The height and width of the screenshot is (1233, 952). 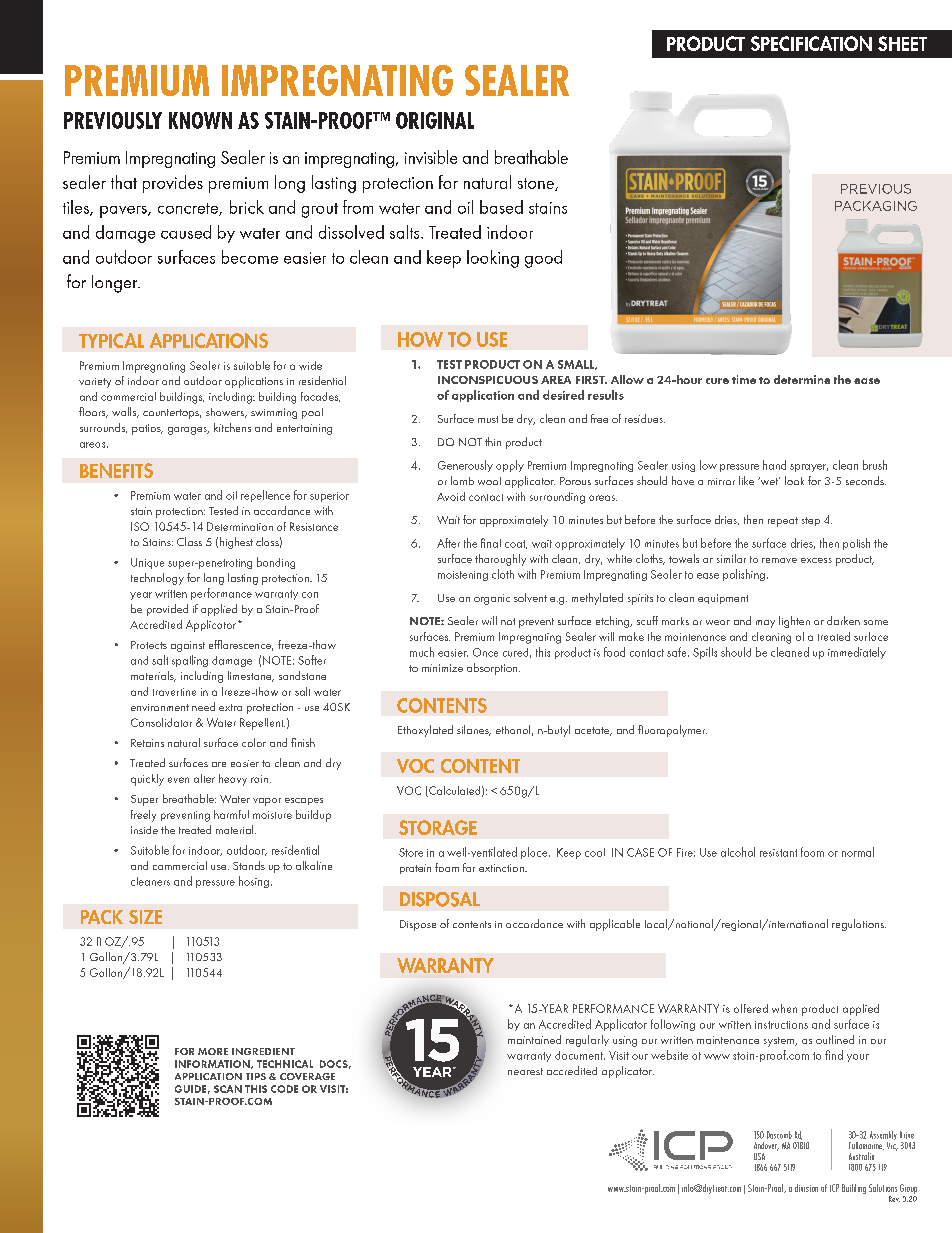 What do you see at coordinates (766, 1146) in the screenshot?
I see `Andover` at bounding box center [766, 1146].
